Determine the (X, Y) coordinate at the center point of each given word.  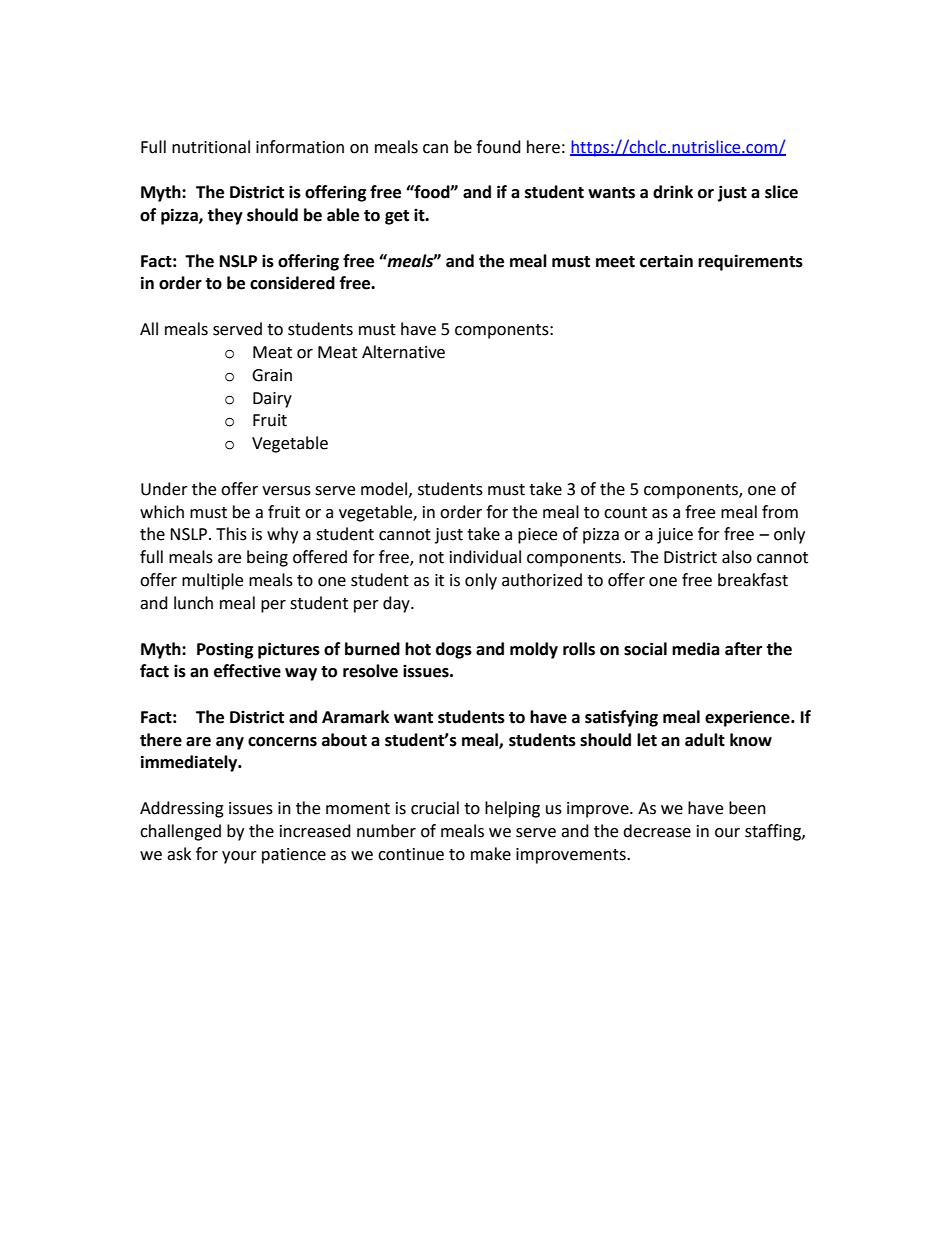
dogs (454, 650)
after (743, 649)
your (239, 857)
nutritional (211, 147)
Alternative (403, 352)
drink (673, 192)
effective (247, 671)
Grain (272, 375)
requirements (750, 262)
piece (537, 536)
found (498, 147)
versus (286, 491)
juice (675, 536)
